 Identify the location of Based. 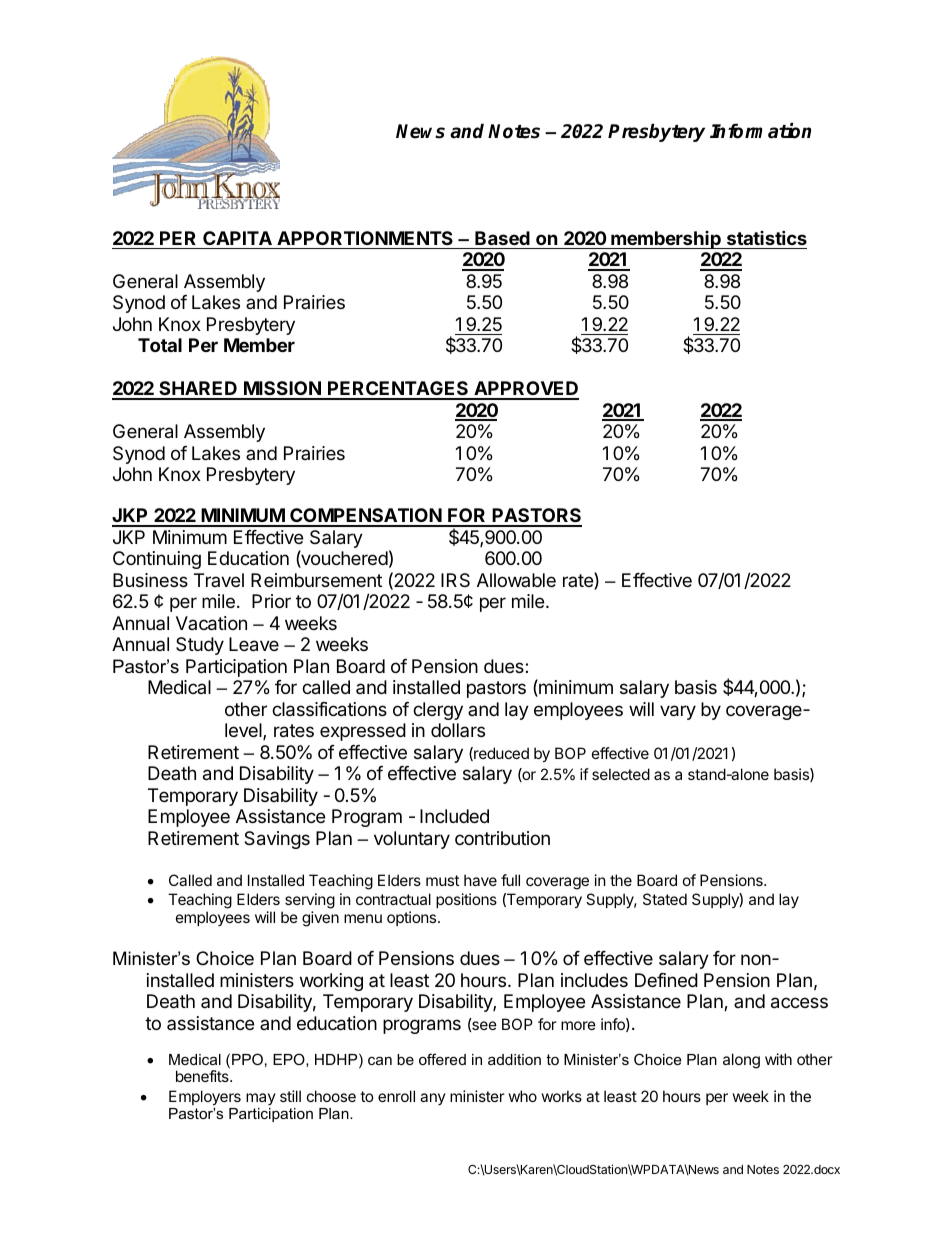
(502, 238).
